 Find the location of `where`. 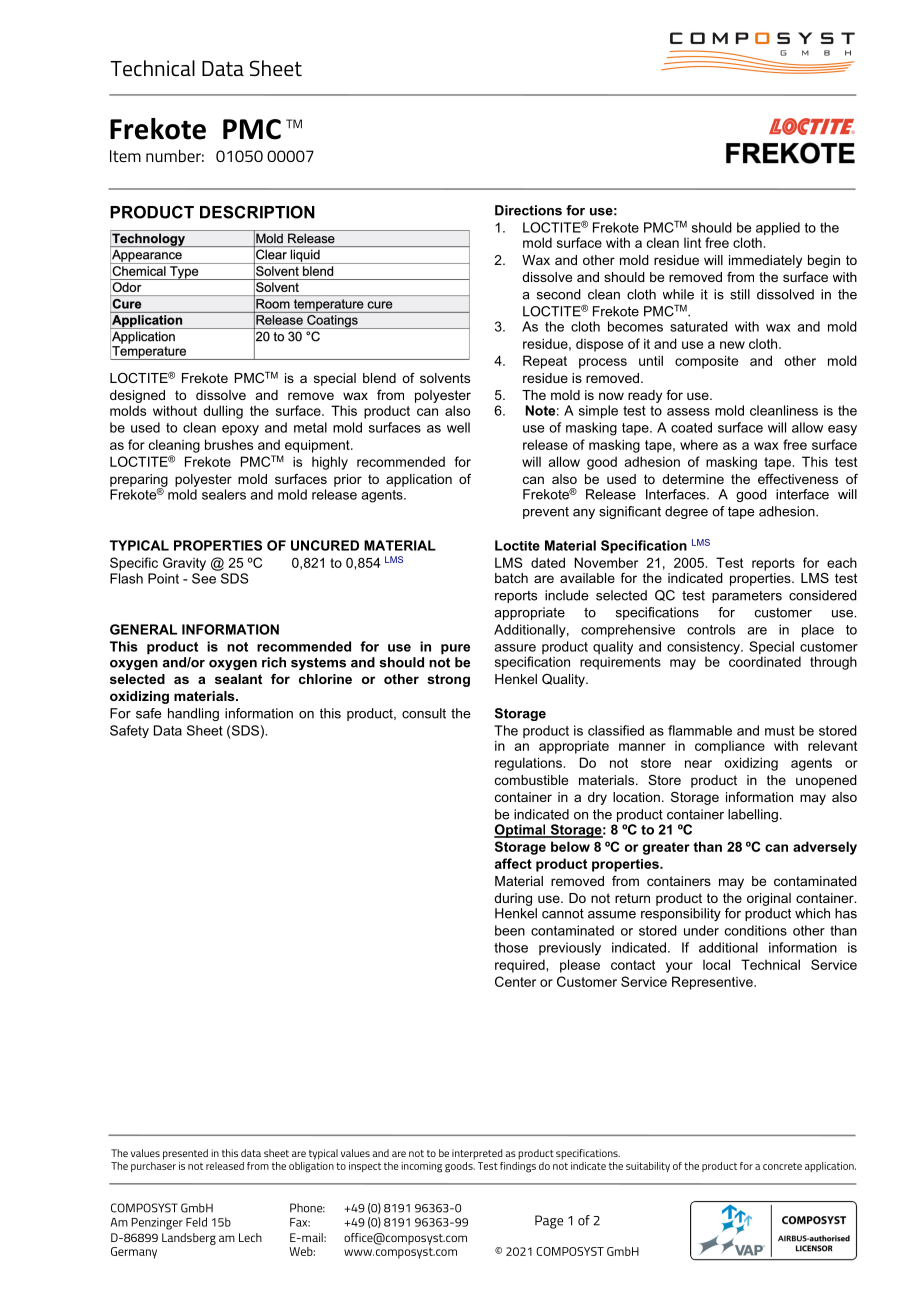

where is located at coordinates (699, 444).
